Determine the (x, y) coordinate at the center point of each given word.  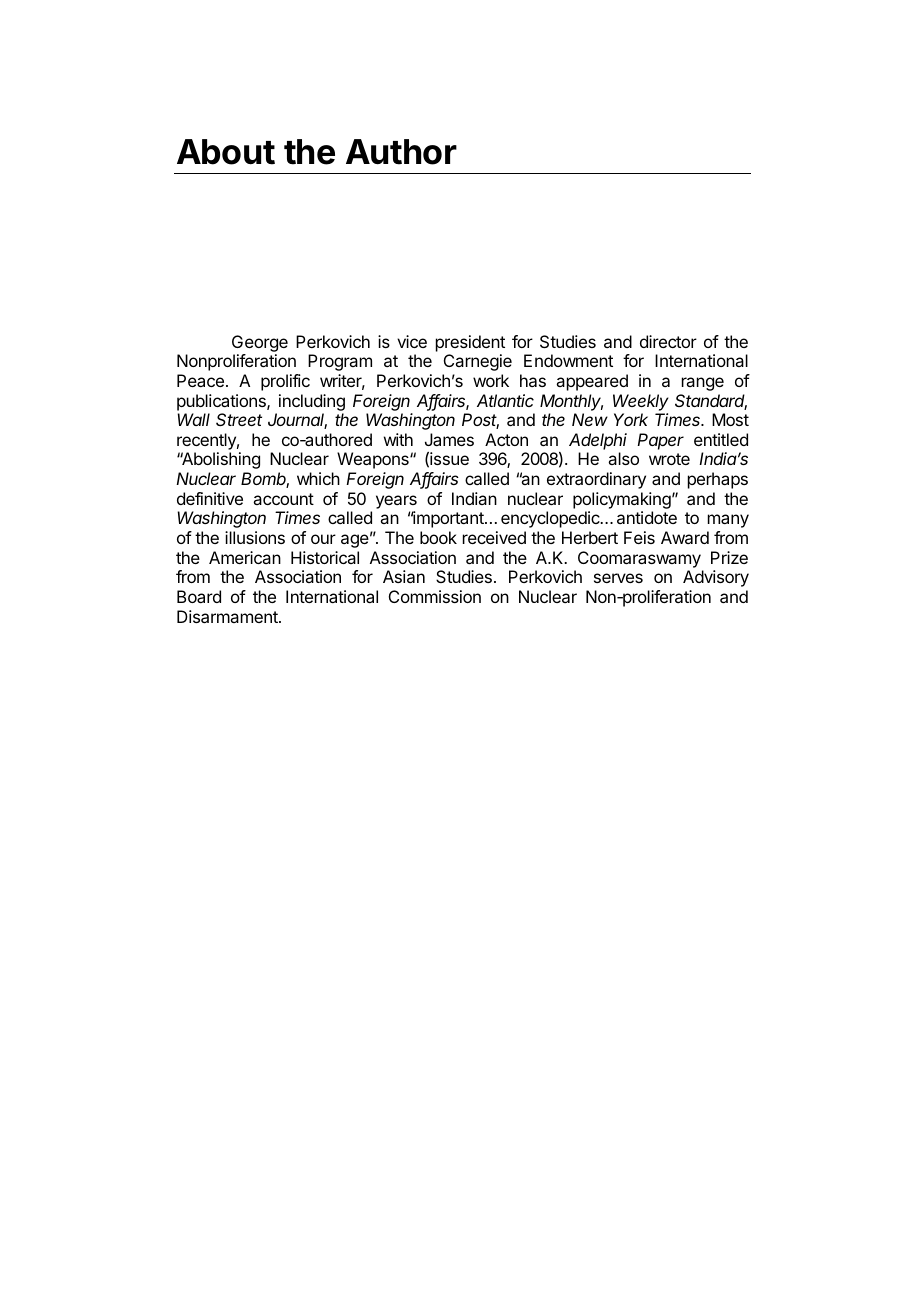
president (470, 343)
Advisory (716, 578)
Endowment (568, 360)
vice (412, 341)
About (226, 152)
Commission (435, 596)
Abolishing (220, 460)
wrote (669, 459)
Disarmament (228, 616)
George (260, 343)
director (668, 341)
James (449, 439)
